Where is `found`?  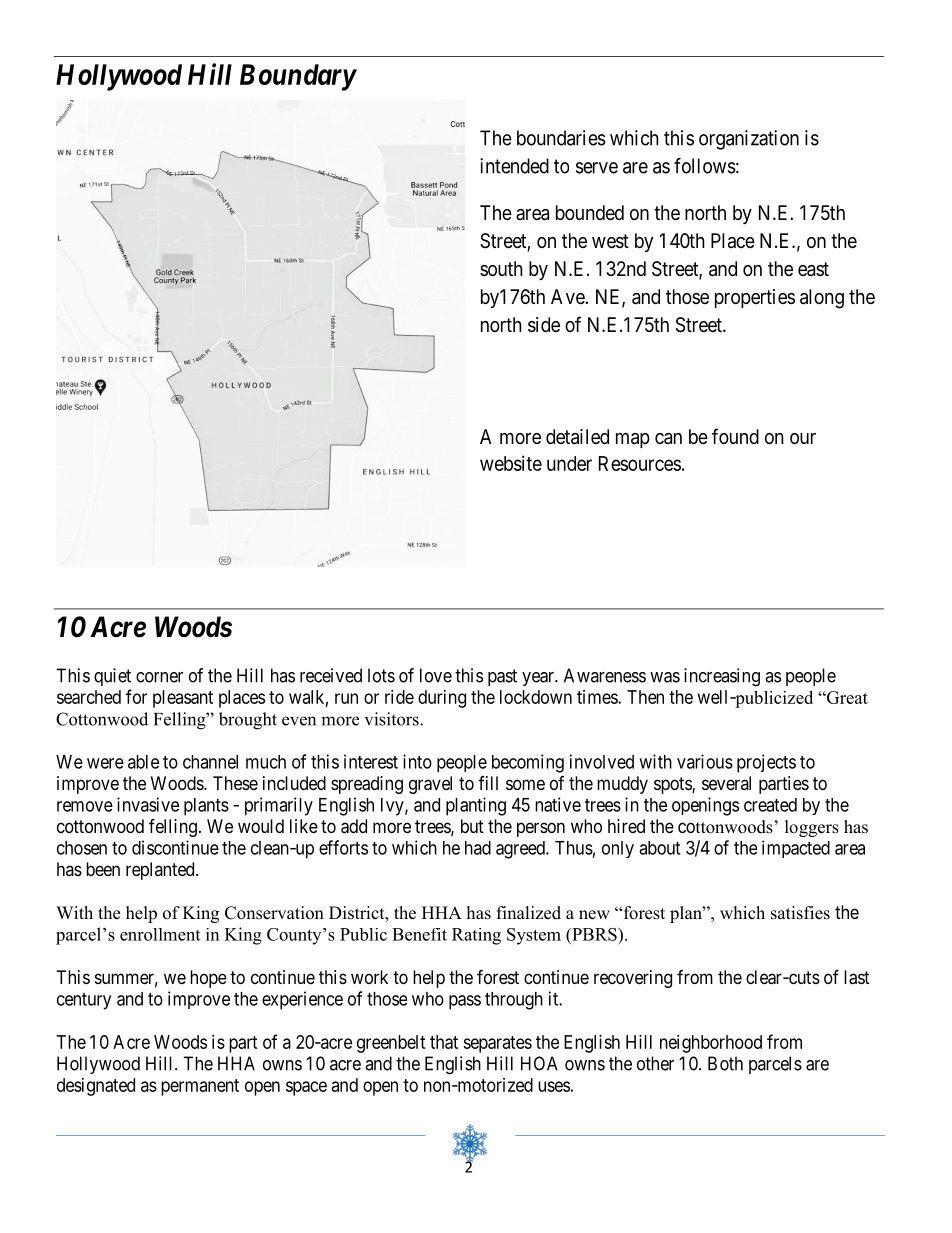 found is located at coordinates (735, 436).
